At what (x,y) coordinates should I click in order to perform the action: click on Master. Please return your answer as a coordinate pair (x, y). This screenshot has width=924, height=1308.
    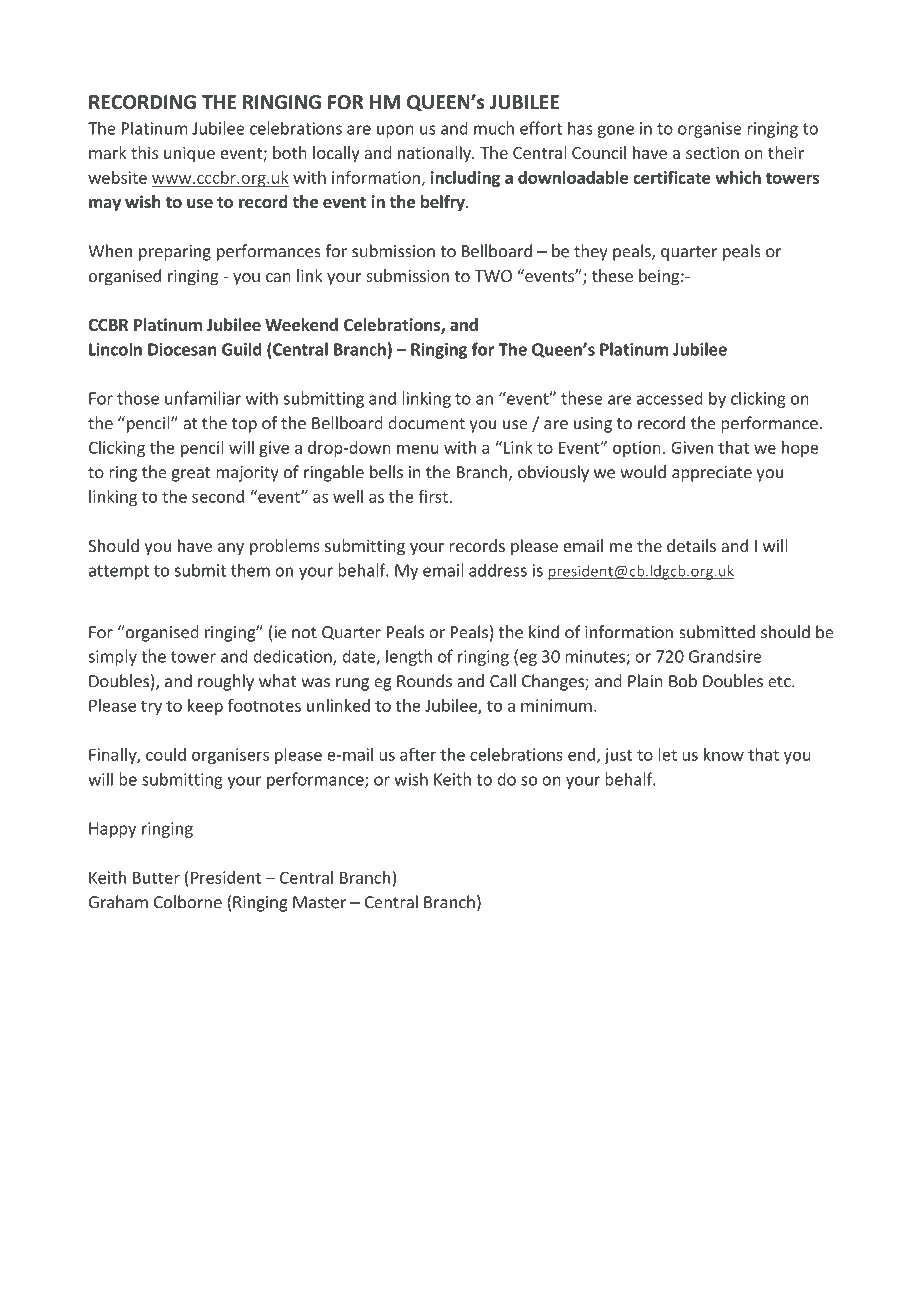
    Looking at the image, I should click on (319, 902).
